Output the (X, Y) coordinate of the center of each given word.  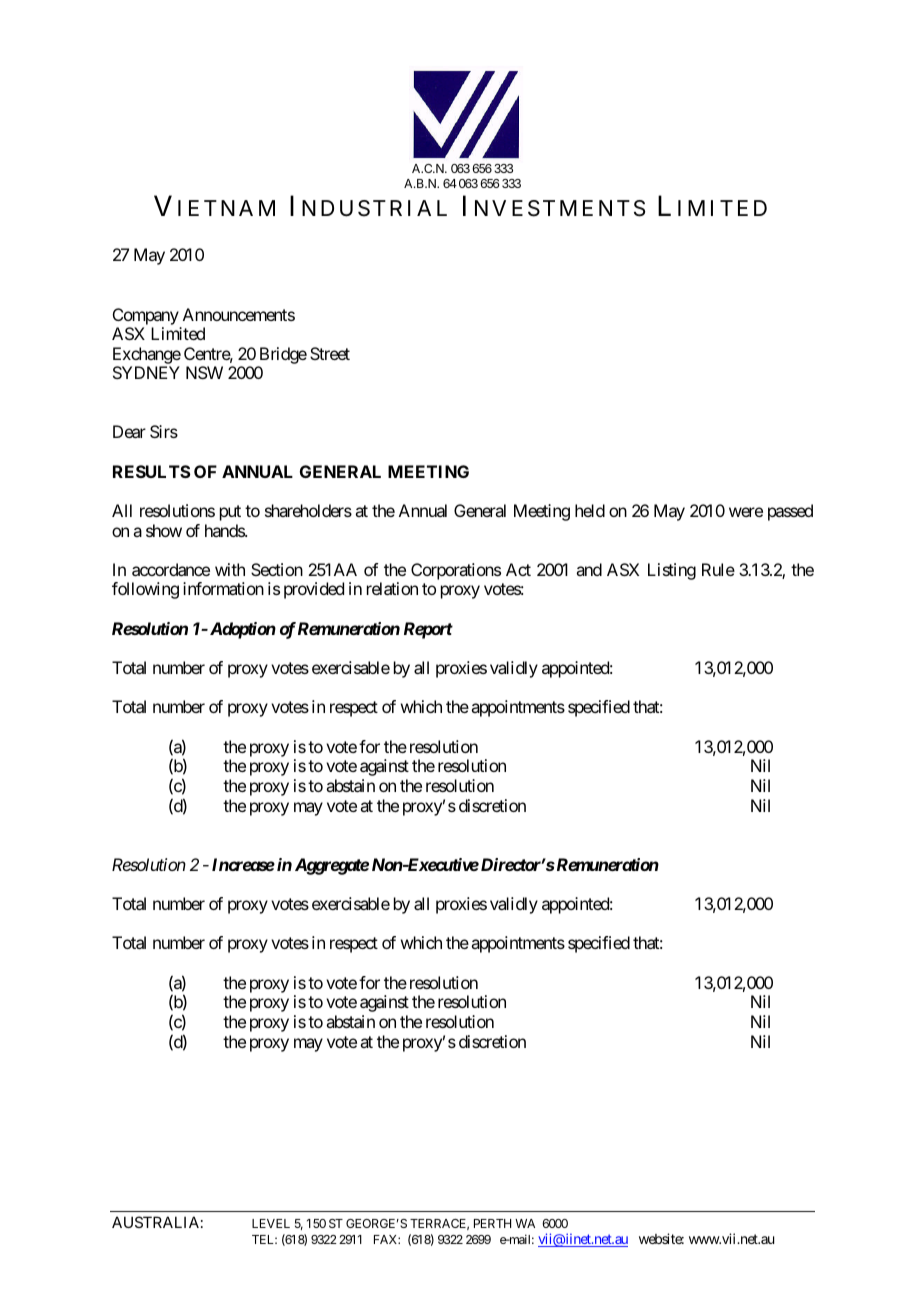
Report (428, 630)
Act (518, 569)
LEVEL (271, 1223)
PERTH (492, 1223)
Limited (178, 333)
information (223, 588)
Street (330, 353)
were (746, 512)
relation (392, 588)
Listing (672, 571)
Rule (718, 569)
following (145, 590)
